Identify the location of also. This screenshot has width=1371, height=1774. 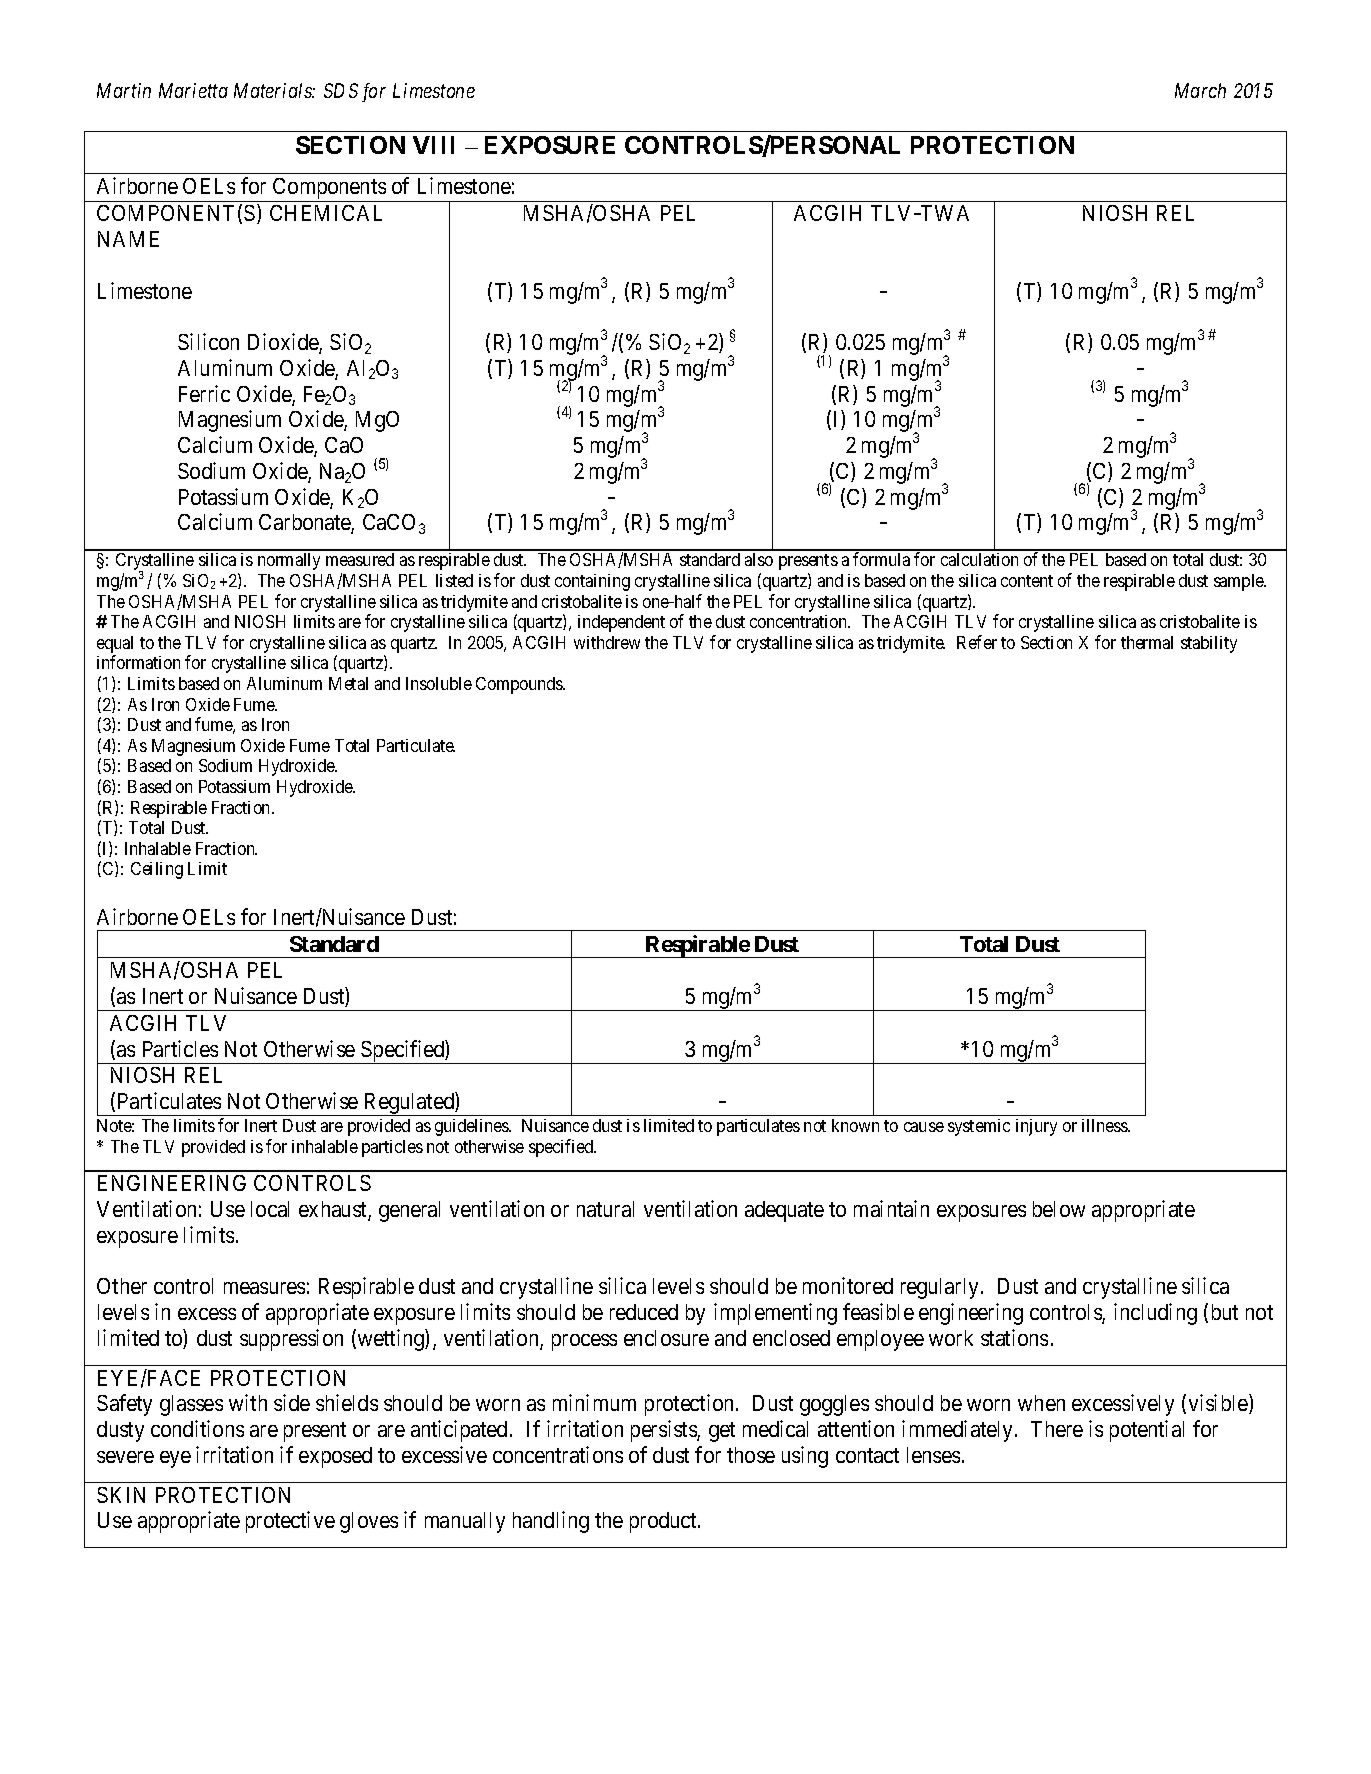
(759, 559).
